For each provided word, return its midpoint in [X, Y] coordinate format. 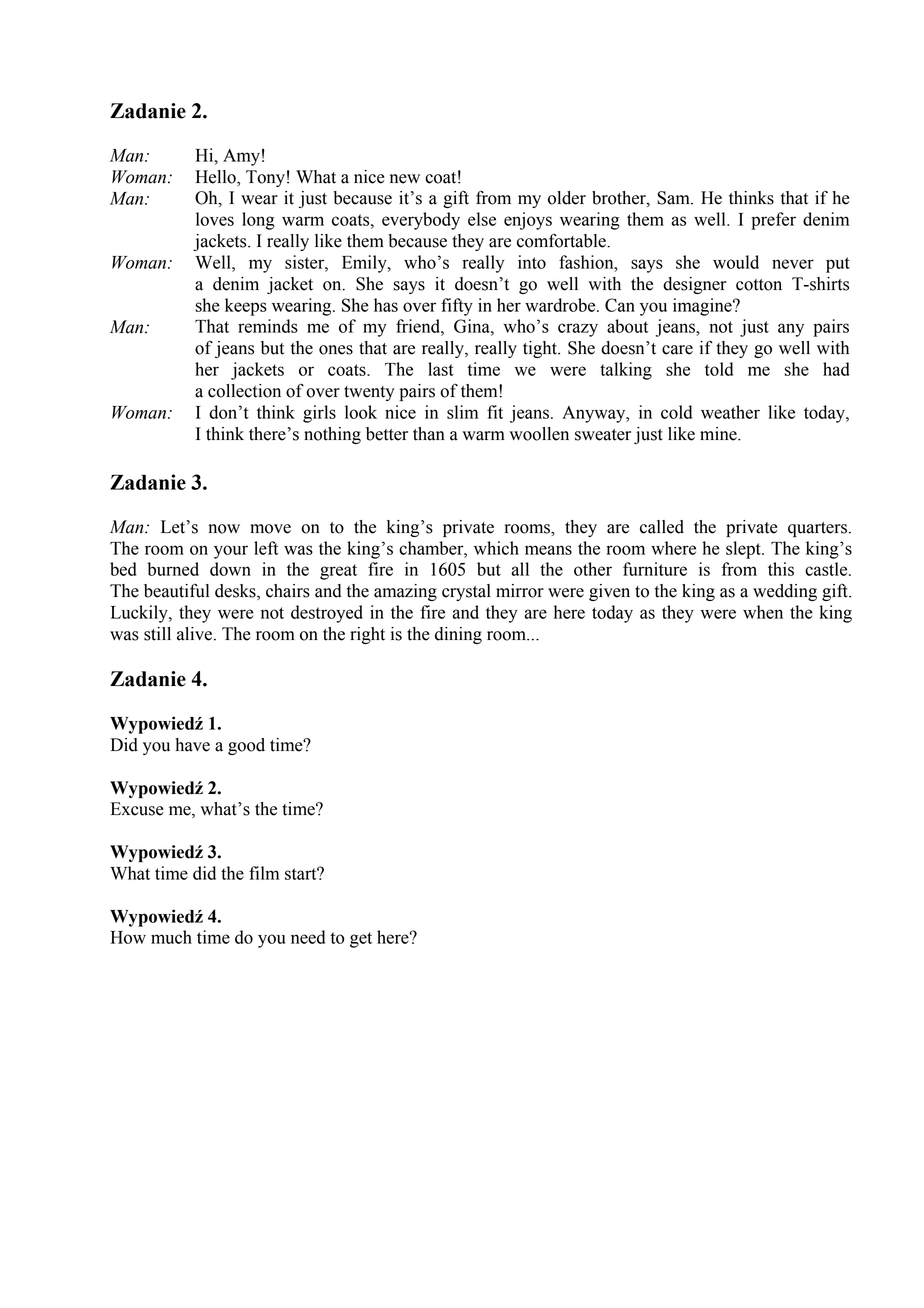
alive [194, 634]
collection [244, 391]
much [171, 937]
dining [458, 635]
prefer [773, 221]
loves [215, 219]
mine [719, 434]
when [763, 612]
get [361, 940]
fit [495, 412]
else [482, 219]
